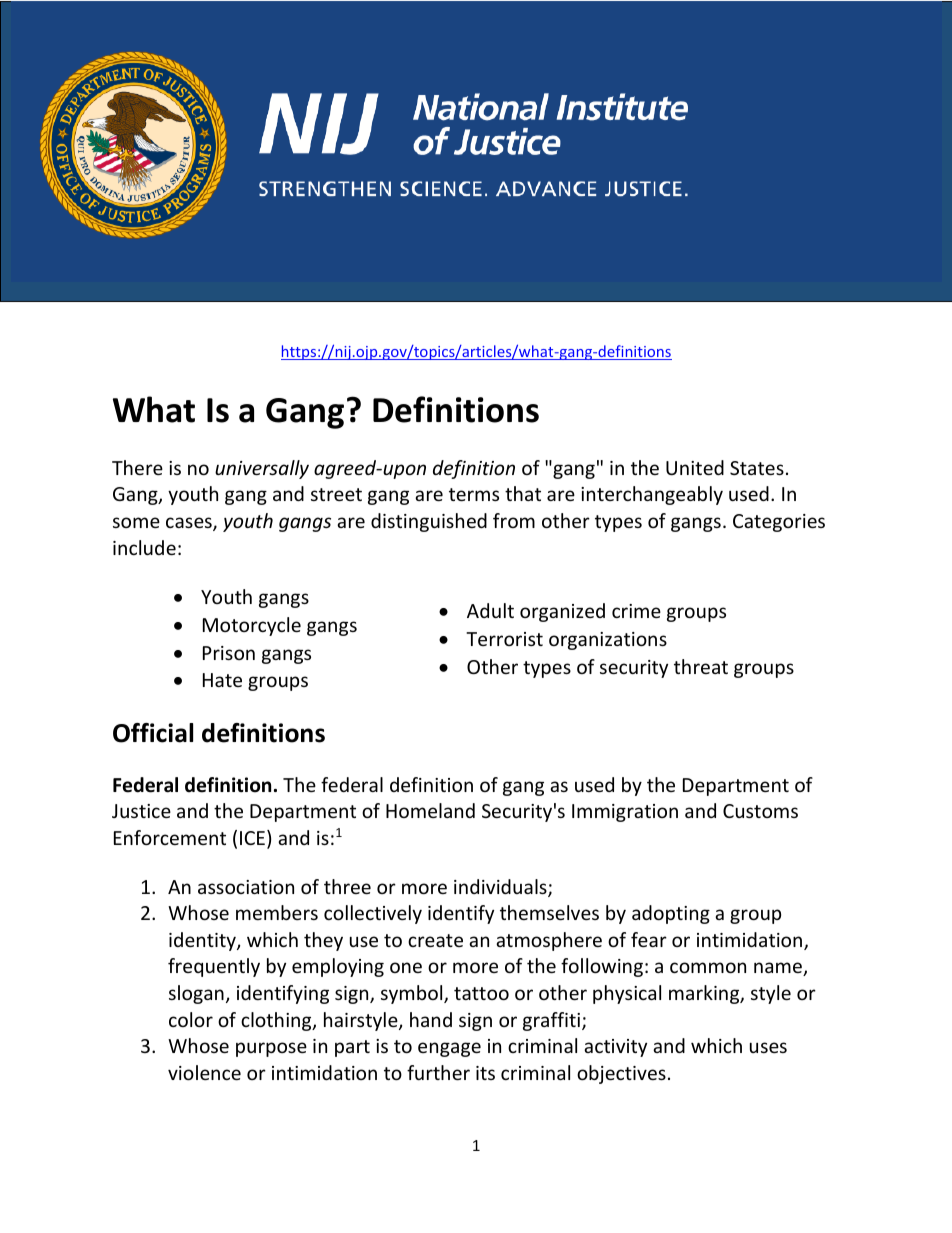 The image size is (952, 1233). I want to click on crime, so click(636, 611).
